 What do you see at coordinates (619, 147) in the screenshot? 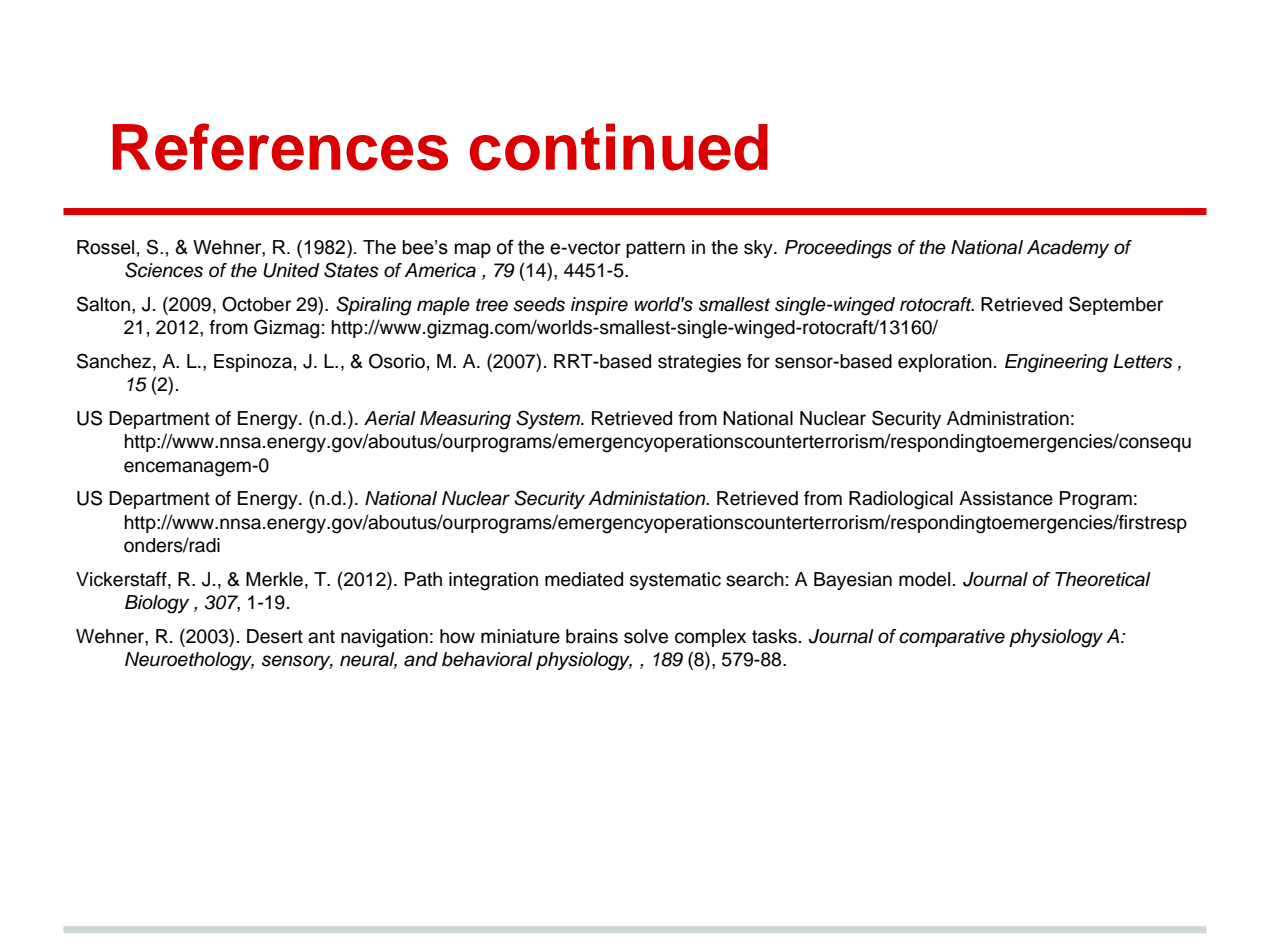
I see `continued` at bounding box center [619, 147].
